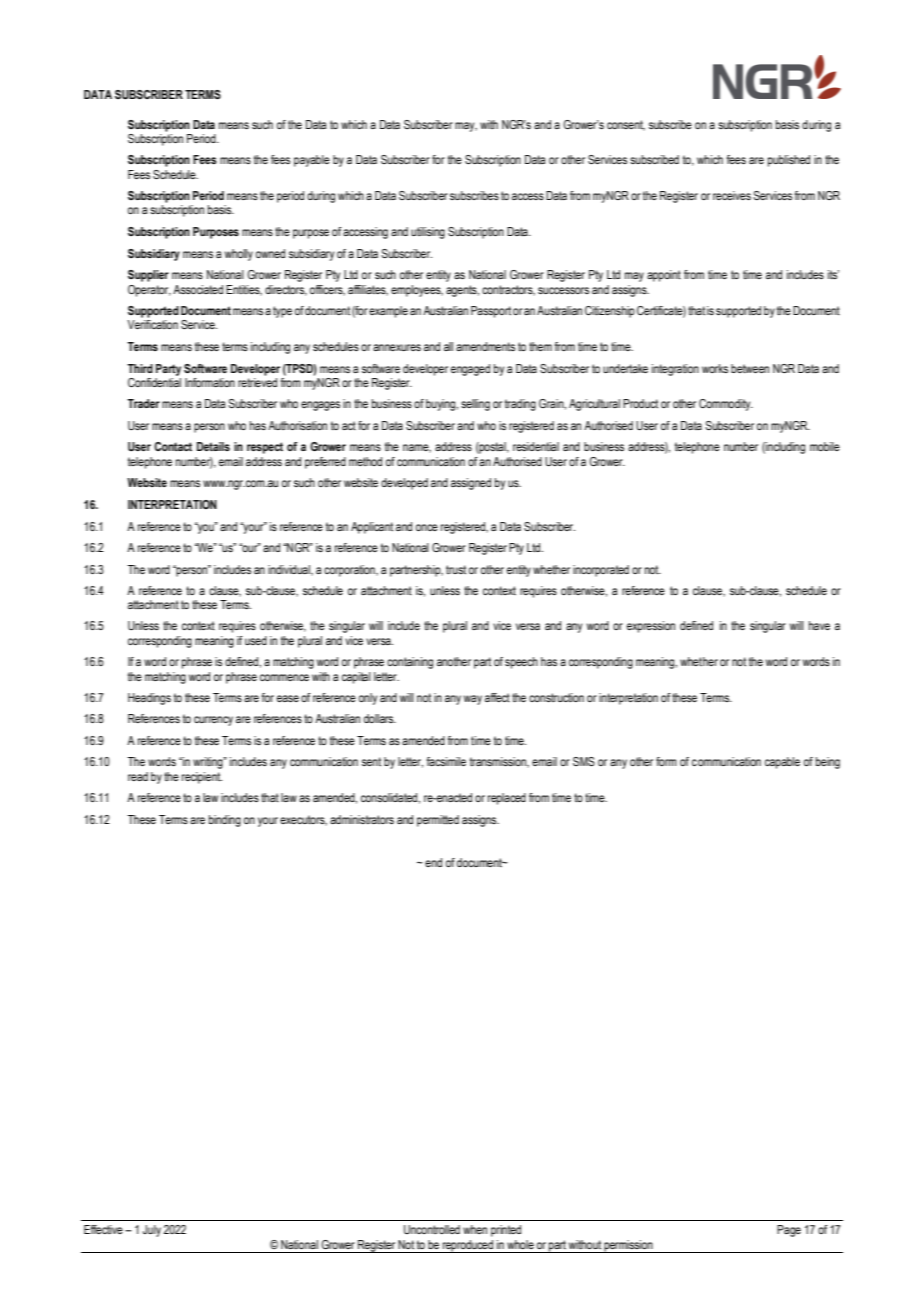 Image resolution: width=924 pixels, height=1308 pixels. What do you see at coordinates (782, 763) in the document?
I see `capable` at bounding box center [782, 763].
